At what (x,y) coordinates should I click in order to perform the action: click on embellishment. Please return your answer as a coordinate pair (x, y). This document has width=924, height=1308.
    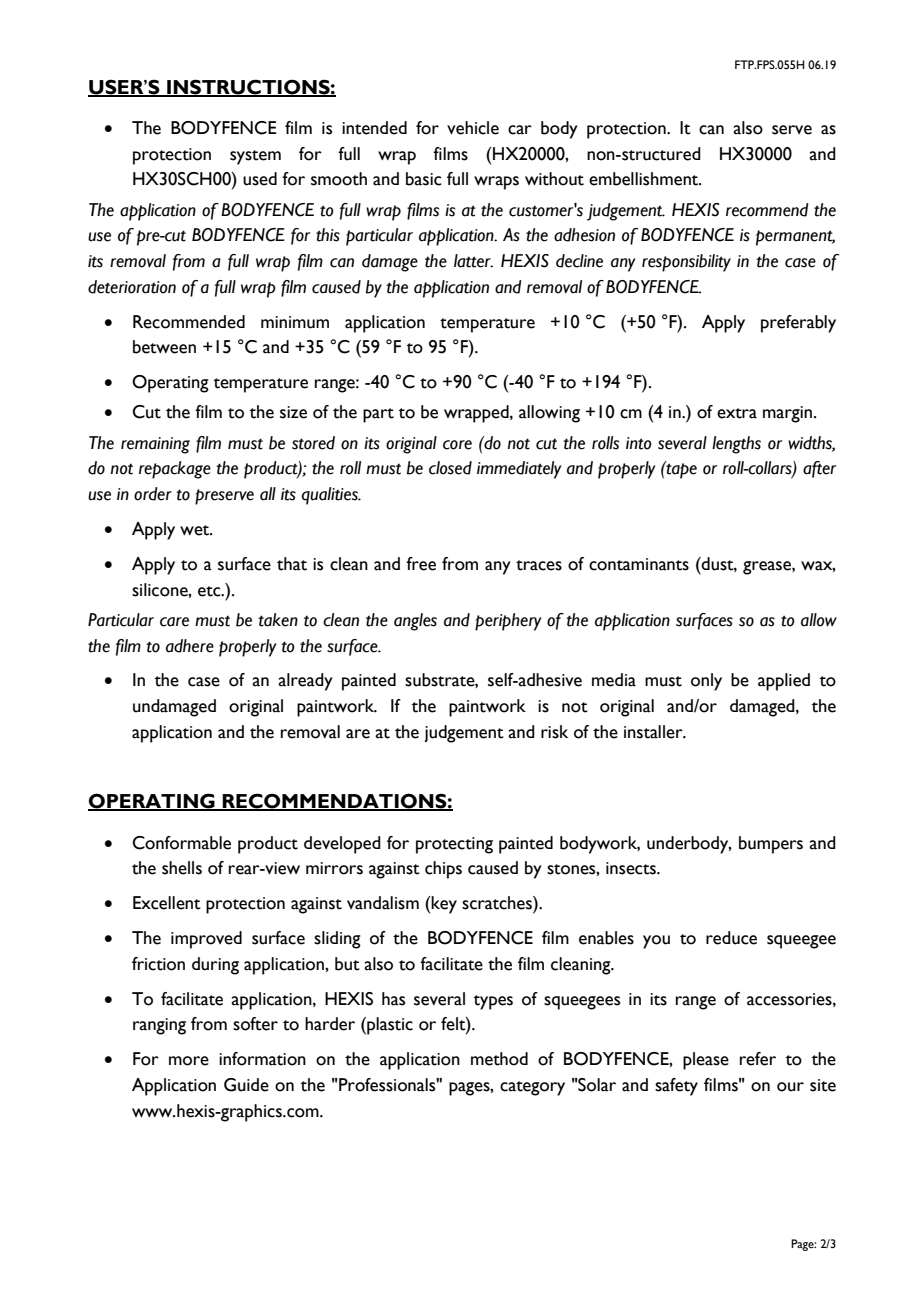
    Looking at the image, I should click on (645, 179).
